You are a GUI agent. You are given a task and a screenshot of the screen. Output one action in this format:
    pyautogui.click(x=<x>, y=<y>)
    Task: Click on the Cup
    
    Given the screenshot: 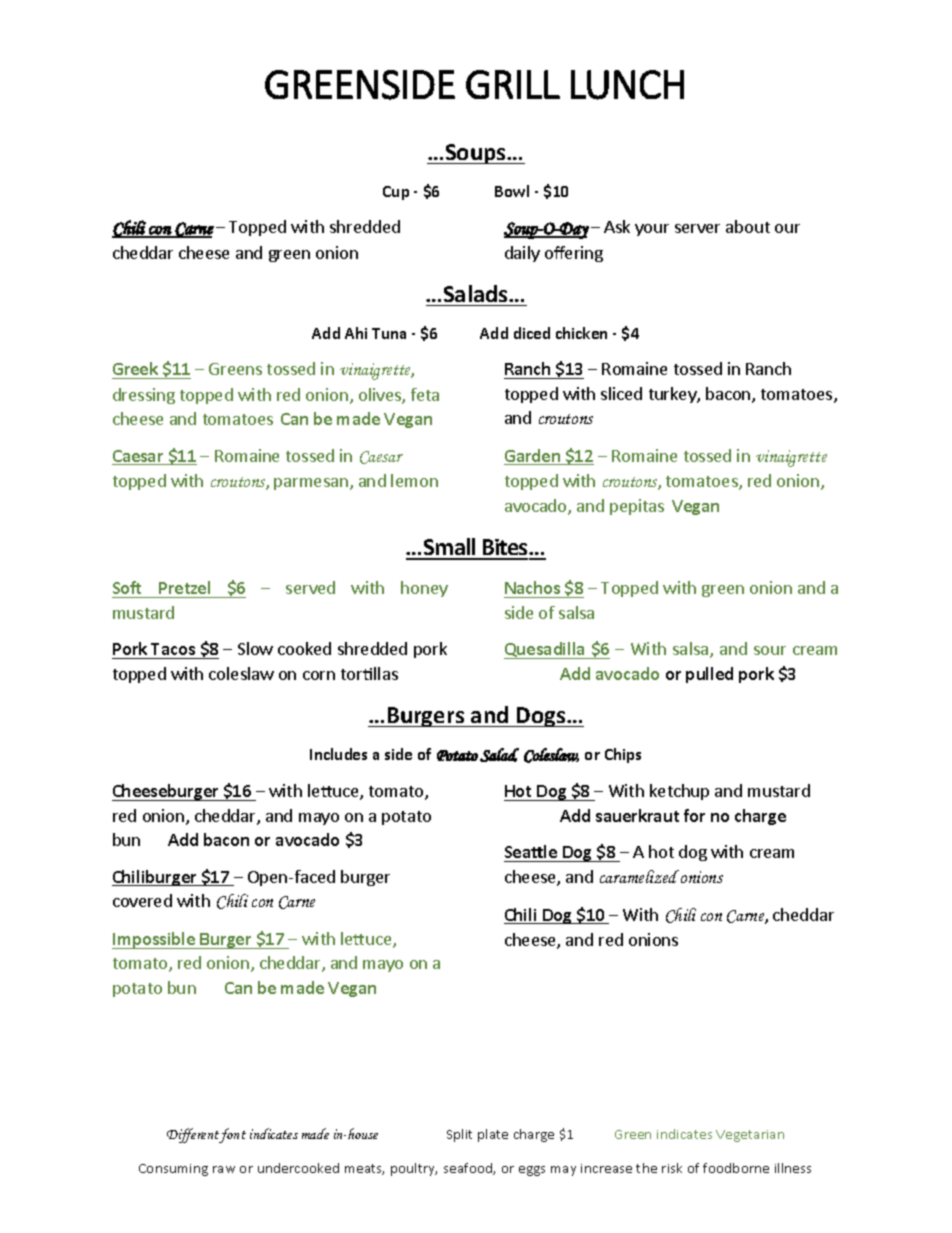 What is the action you would take?
    pyautogui.click(x=396, y=193)
